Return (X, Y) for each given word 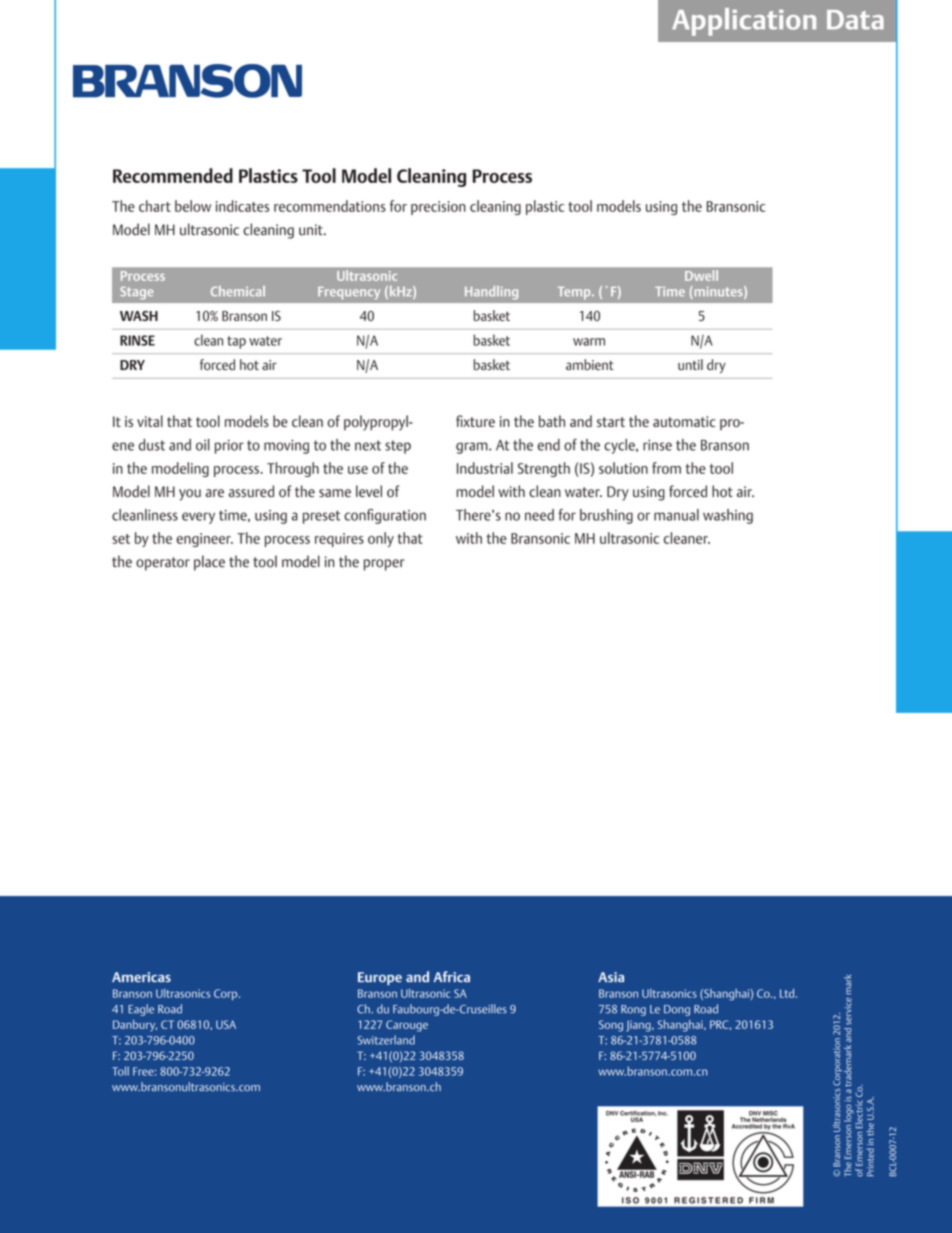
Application (744, 22)
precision (438, 208)
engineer (205, 540)
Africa (452, 976)
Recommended (173, 175)
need (539, 515)
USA (226, 1024)
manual (676, 515)
